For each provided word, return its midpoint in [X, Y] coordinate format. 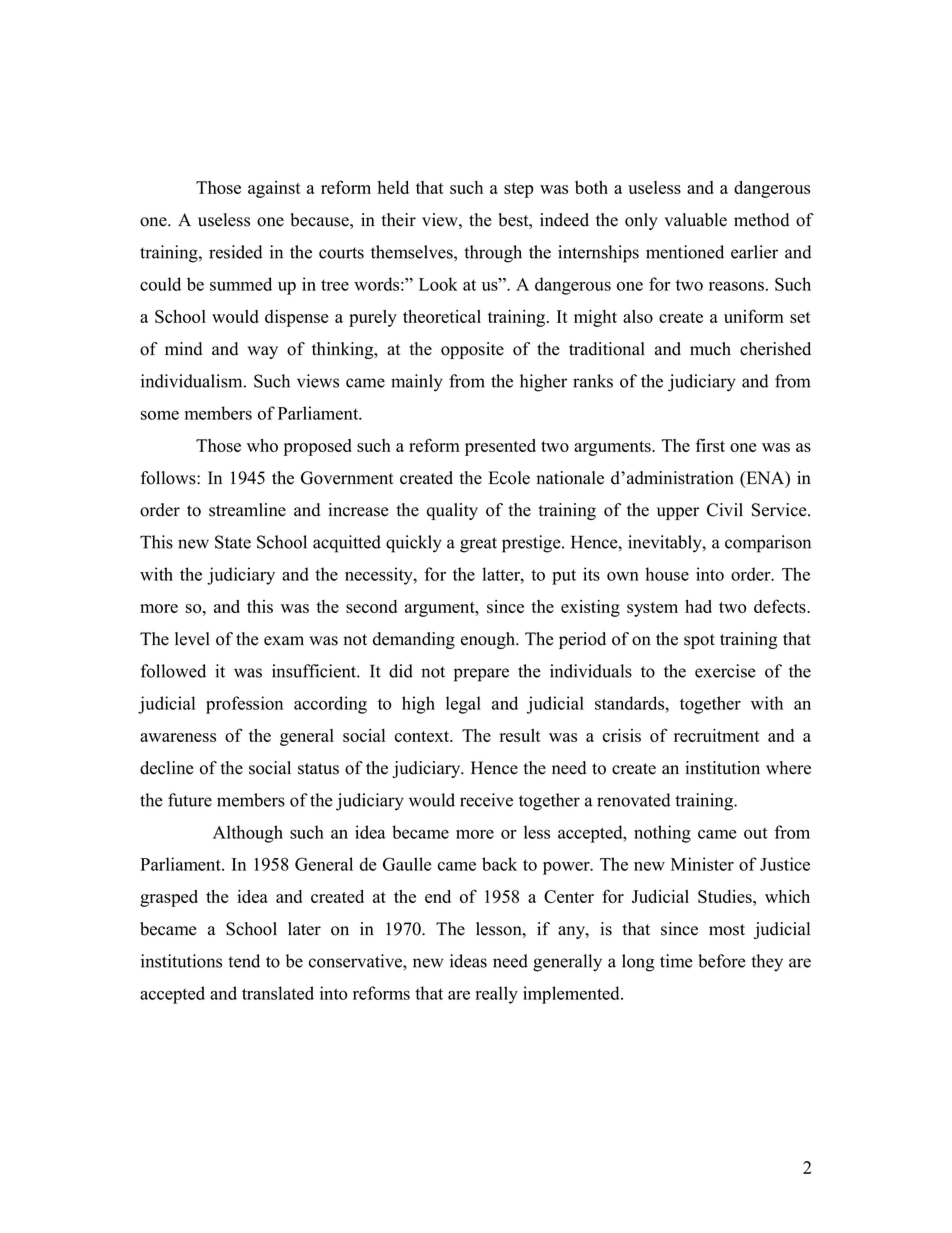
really [497, 995]
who [262, 445]
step [519, 190]
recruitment [717, 735]
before [722, 961]
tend [244, 961]
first [710, 445]
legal [463, 705]
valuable [696, 220]
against [274, 189]
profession [244, 705]
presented [500, 447]
